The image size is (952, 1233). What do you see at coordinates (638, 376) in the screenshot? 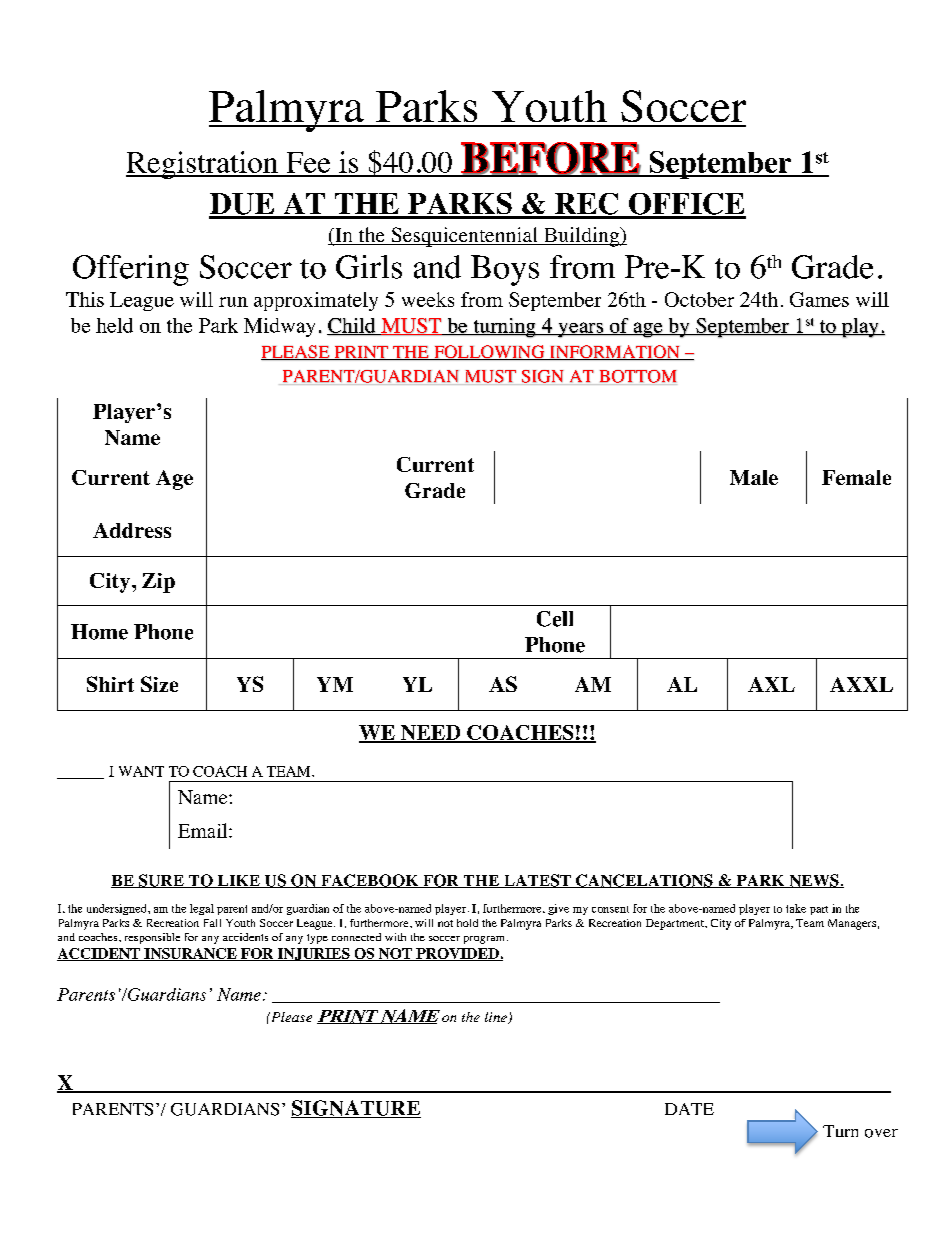
I see `BOTTOM` at bounding box center [638, 376].
